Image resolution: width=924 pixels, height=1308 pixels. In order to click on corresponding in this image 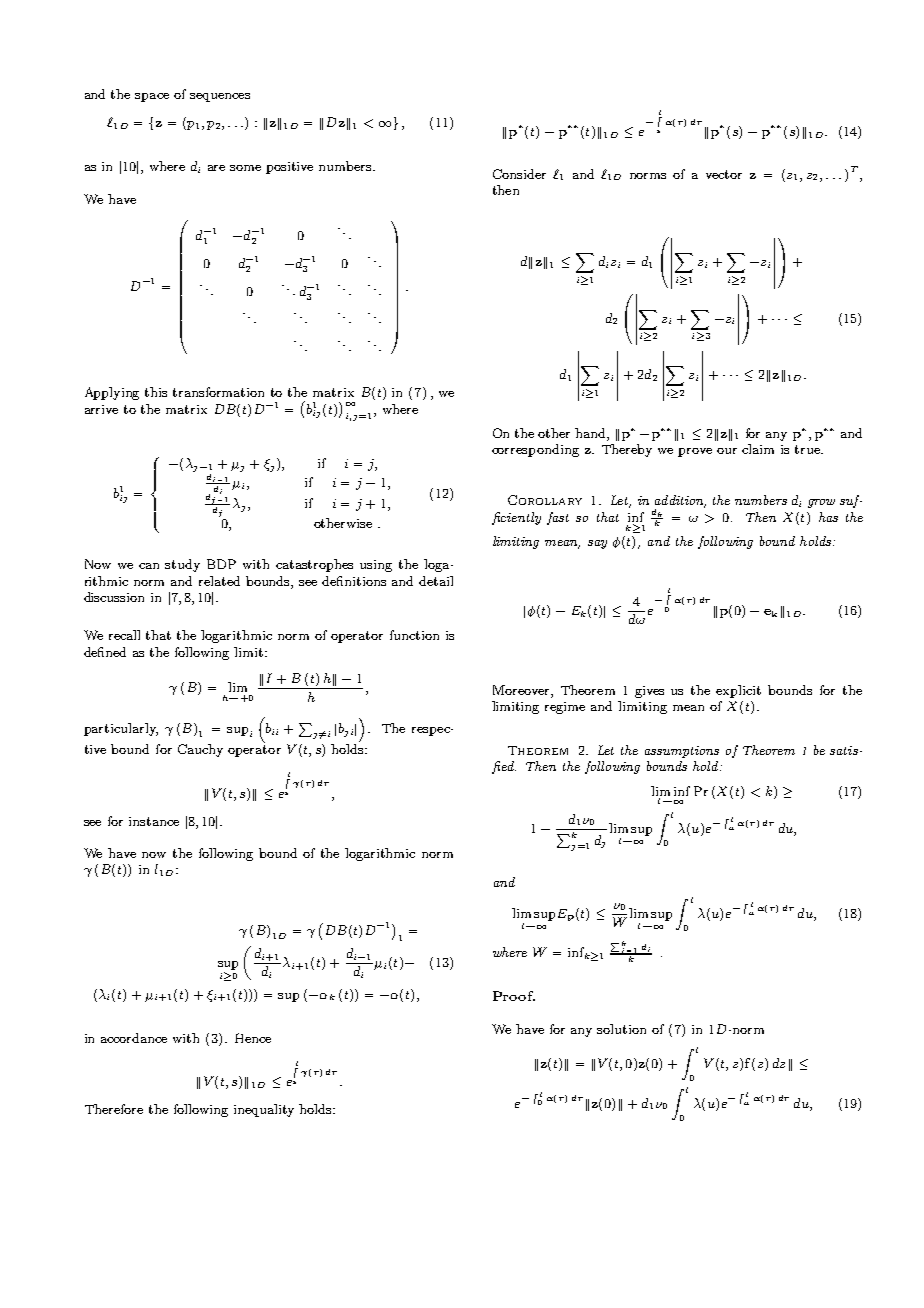, I will do `click(535, 450)`.
